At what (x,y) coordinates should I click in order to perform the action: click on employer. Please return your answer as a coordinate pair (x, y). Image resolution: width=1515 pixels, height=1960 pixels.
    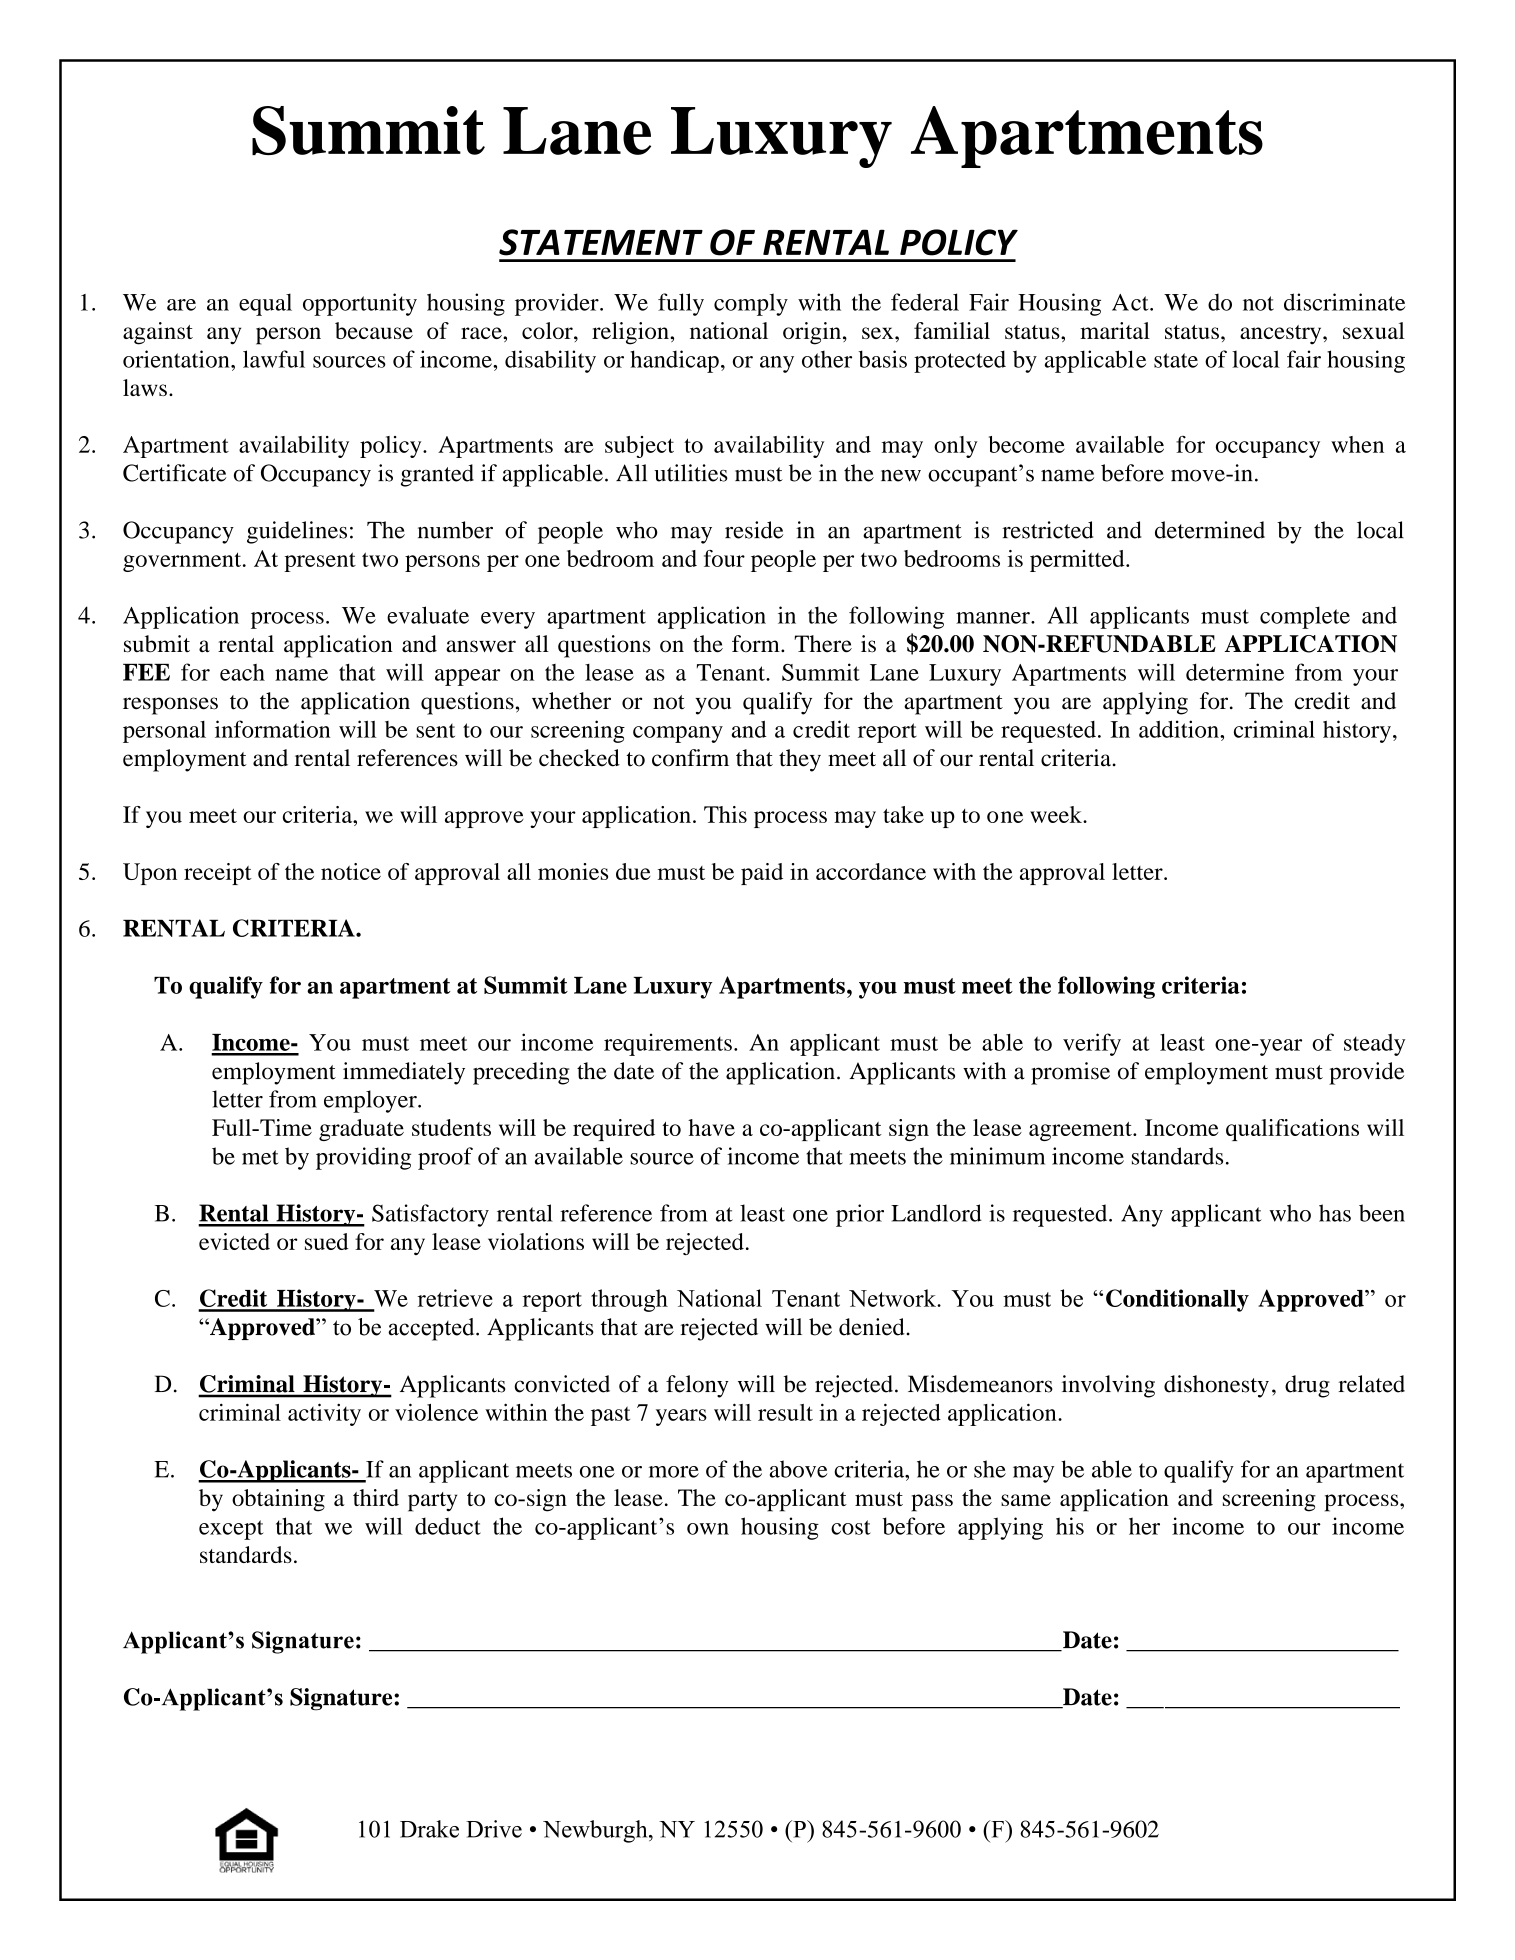
    Looking at the image, I should click on (371, 1101).
